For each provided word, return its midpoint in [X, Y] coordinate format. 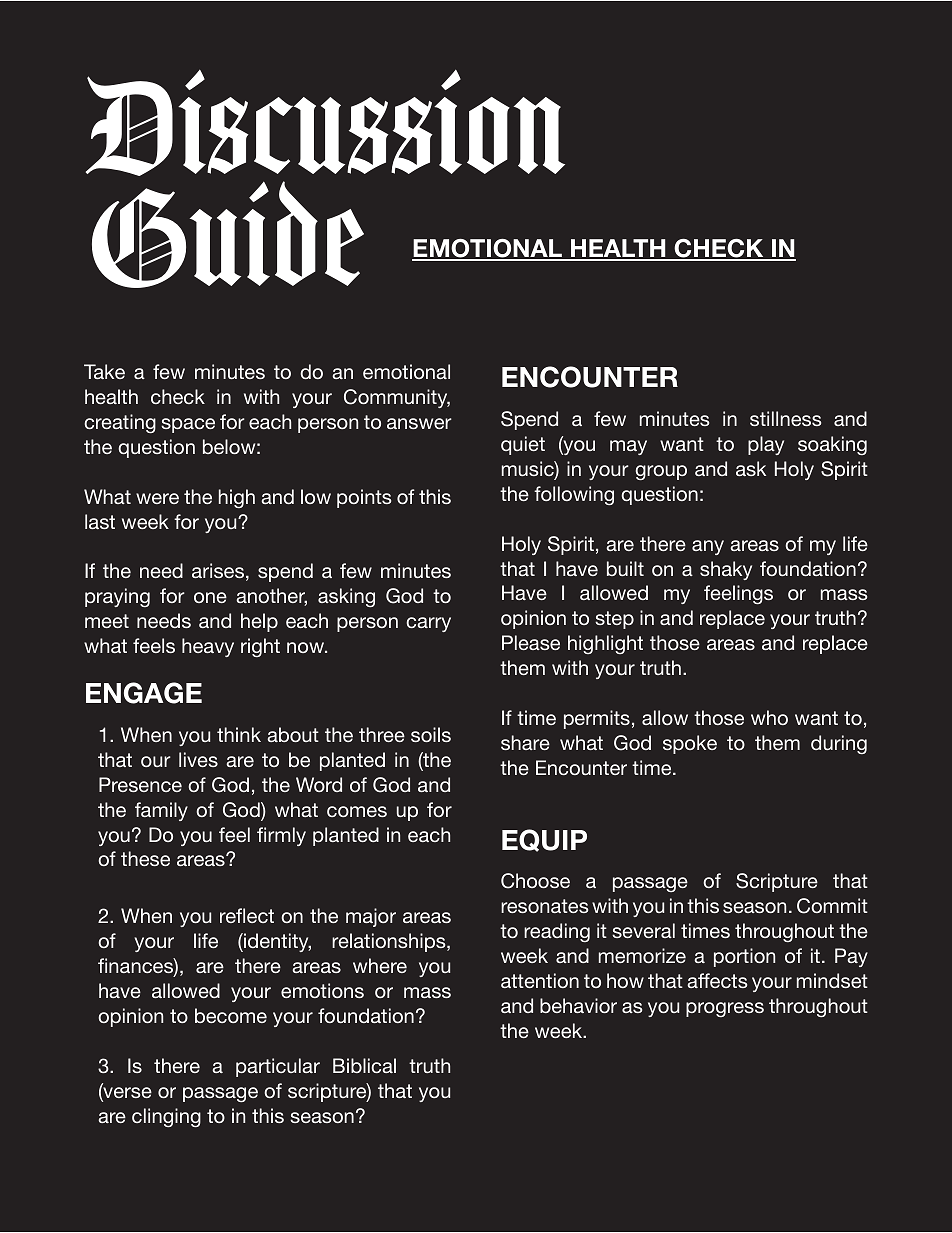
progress [725, 1009]
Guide [228, 234]
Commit [832, 906]
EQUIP [544, 840]
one [210, 597]
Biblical [364, 1065]
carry [428, 624]
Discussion [325, 122]
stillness [785, 418]
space [188, 425]
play [766, 445]
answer [419, 423]
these [145, 858]
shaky [726, 570]
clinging [166, 1117]
